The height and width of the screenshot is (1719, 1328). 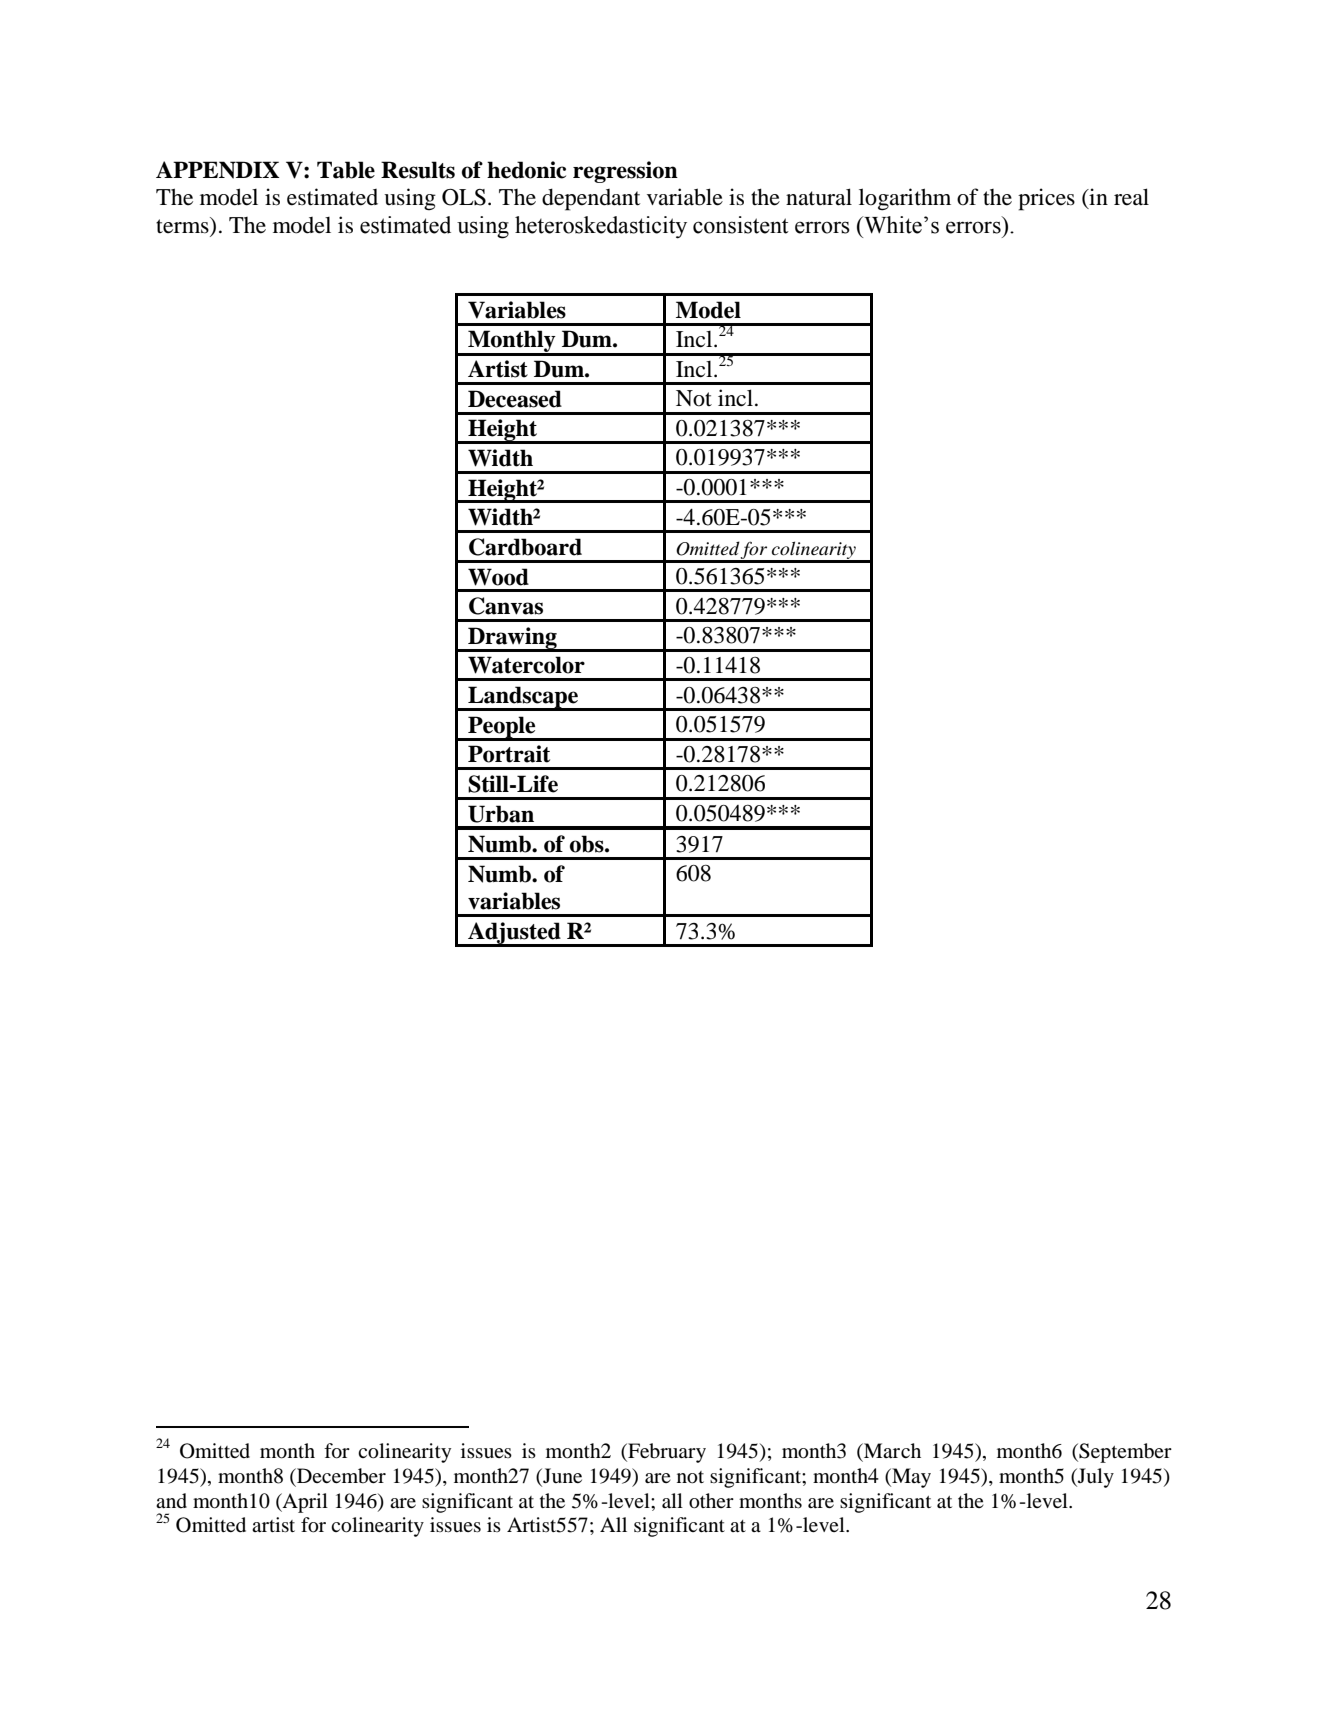 I want to click on Table, so click(x=346, y=170).
